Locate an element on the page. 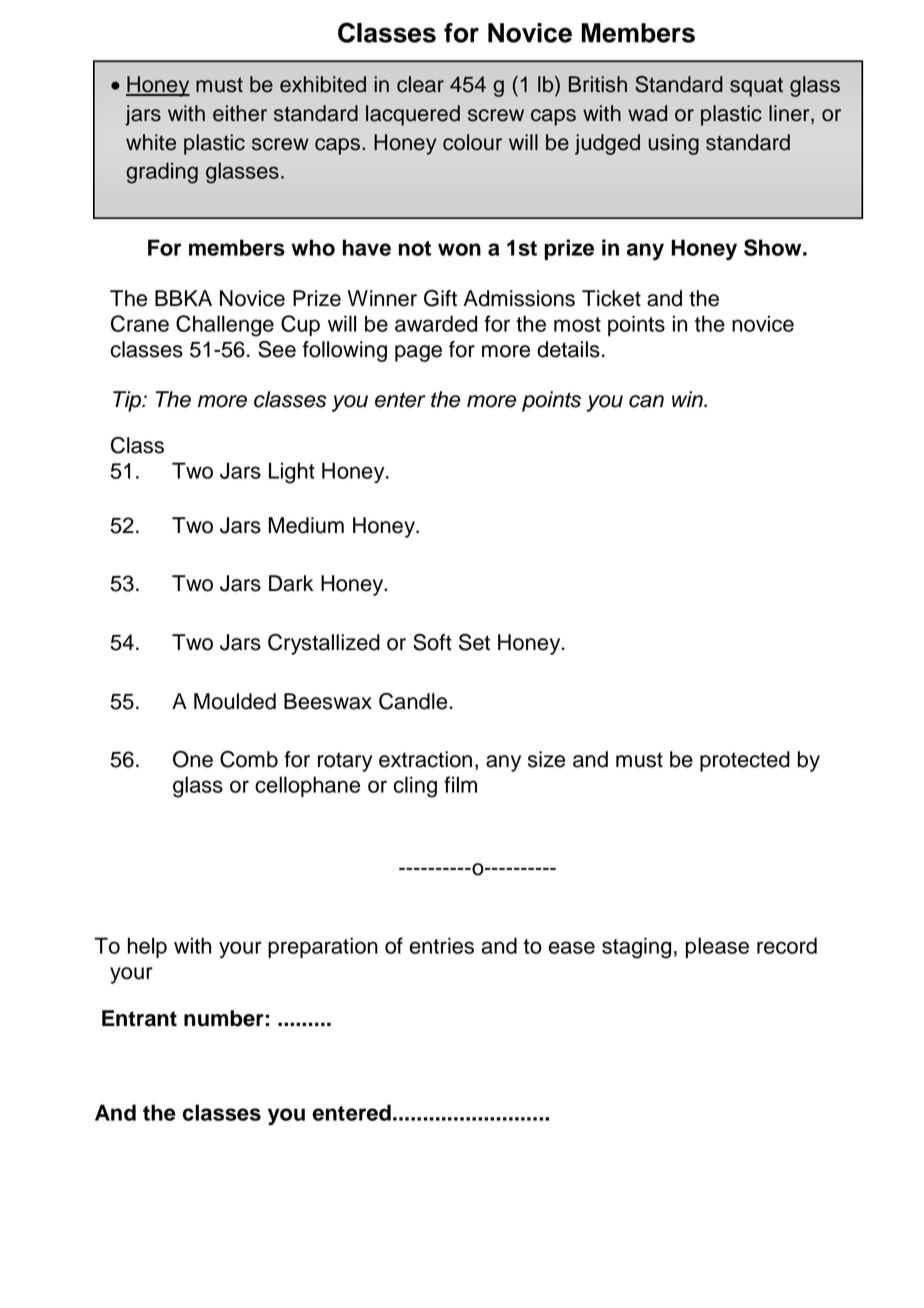 This page has width=924, height=1308. Set is located at coordinates (474, 642).
